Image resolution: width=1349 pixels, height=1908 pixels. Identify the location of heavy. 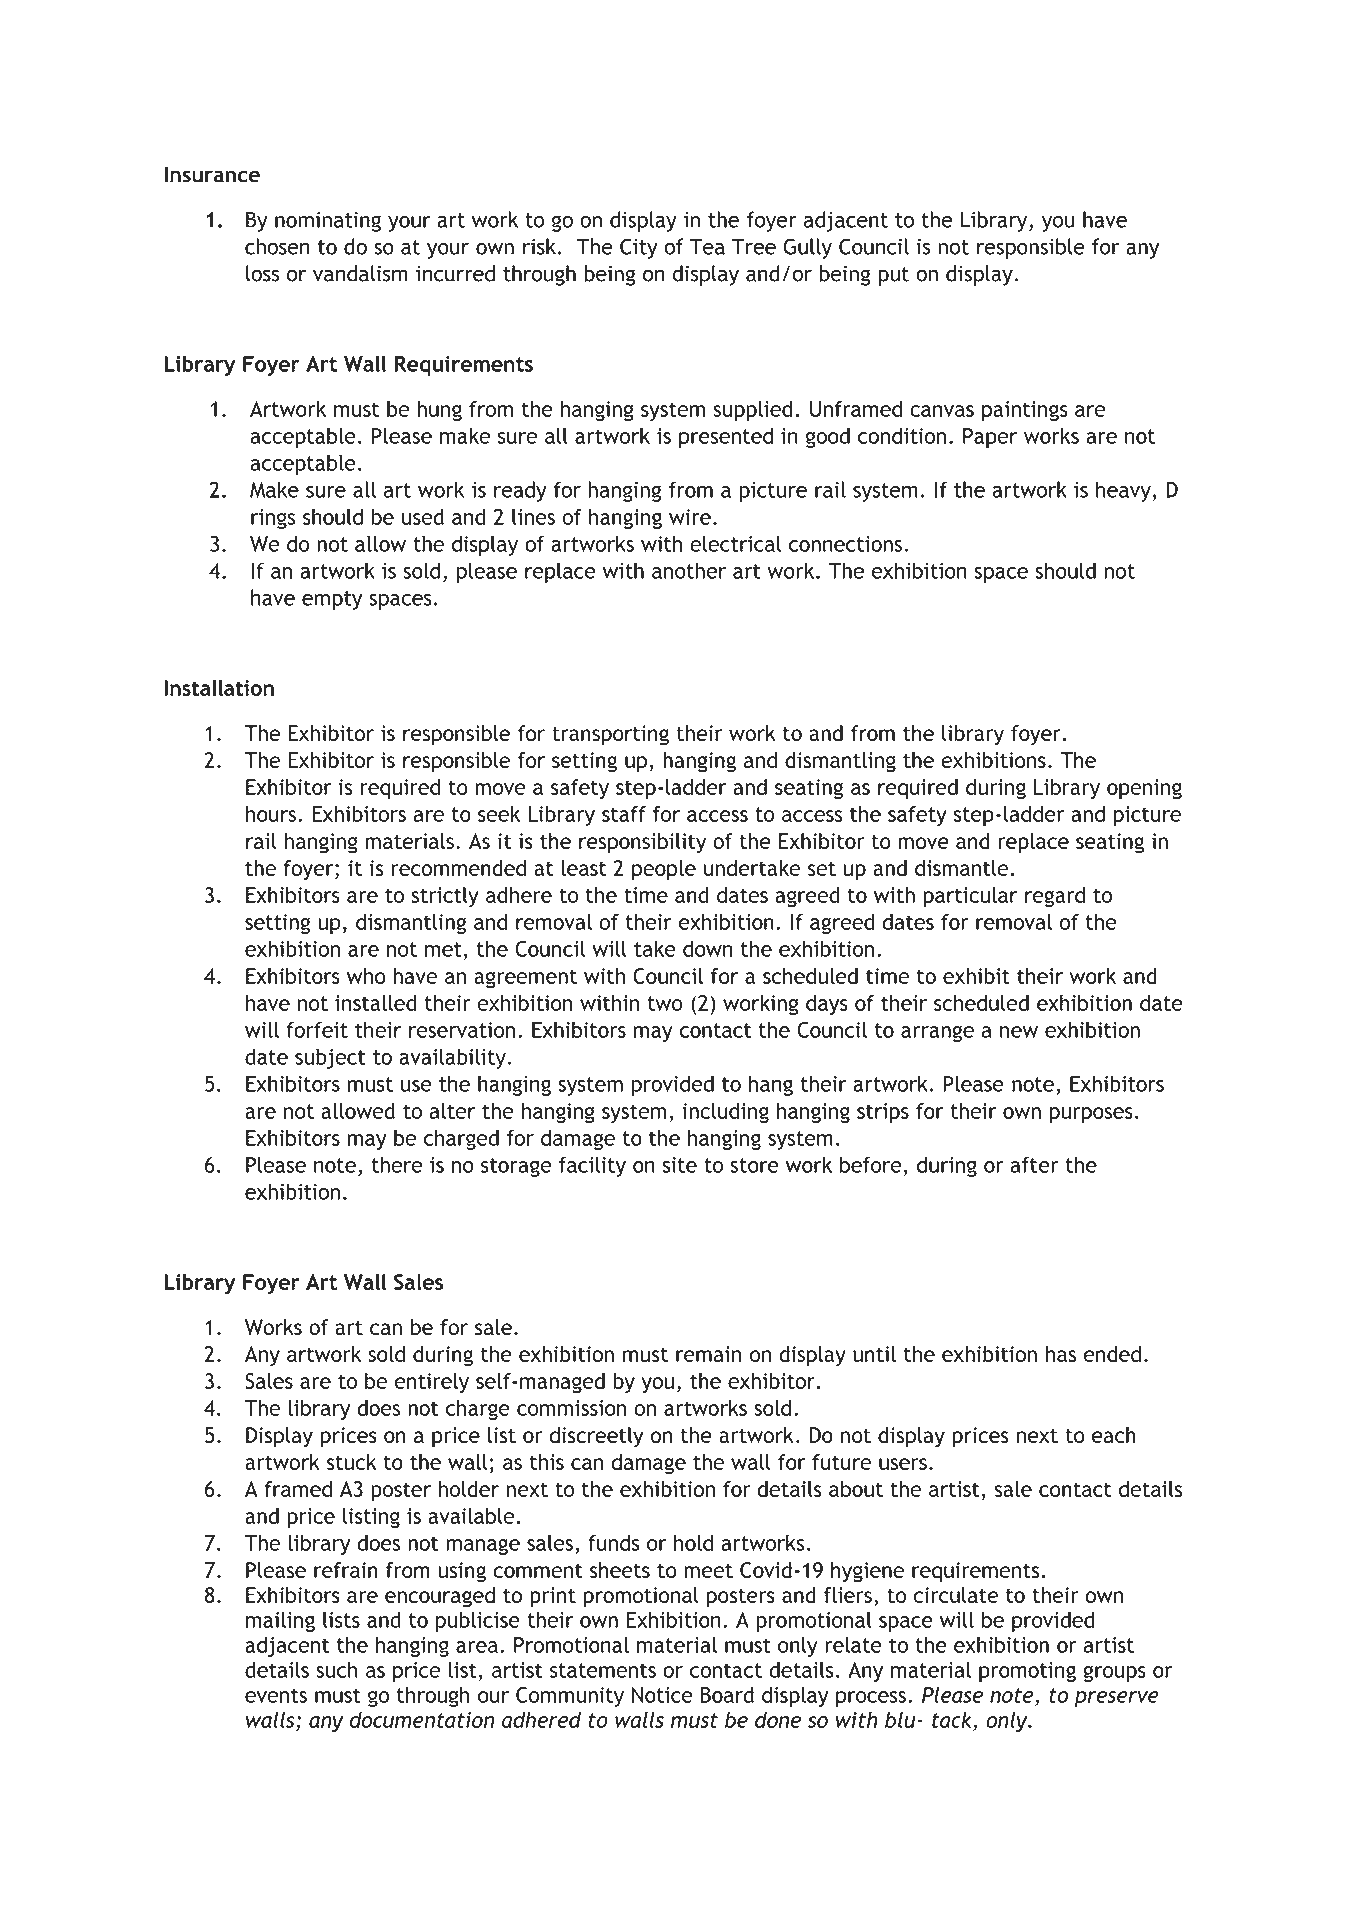
(1123, 491).
